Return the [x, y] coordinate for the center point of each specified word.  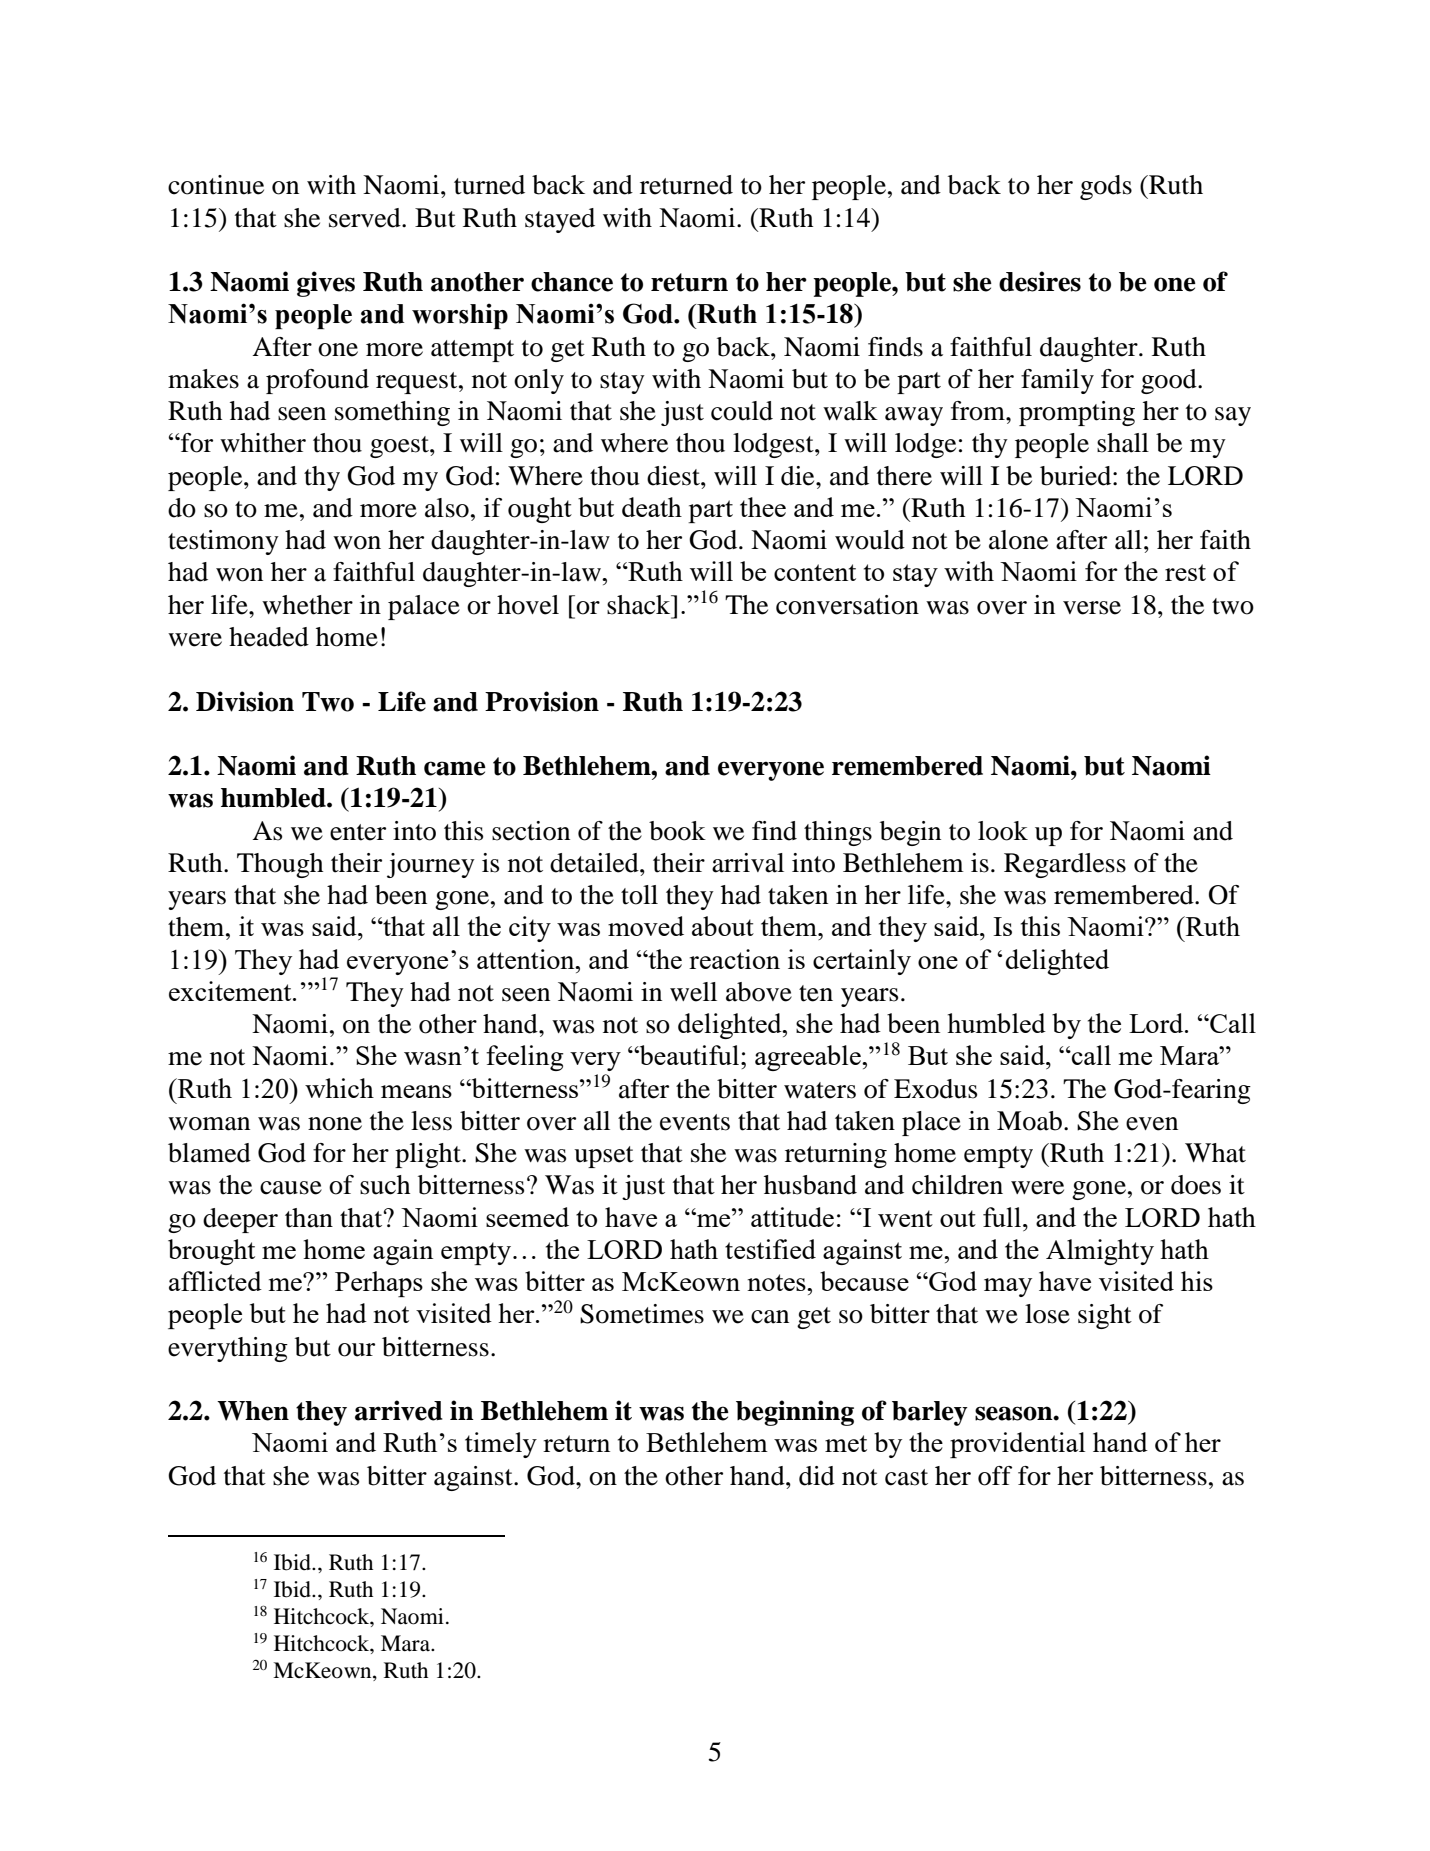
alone [1018, 540]
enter [358, 832]
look [1003, 831]
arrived [398, 1410]
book [677, 831]
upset [604, 1157]
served [366, 218]
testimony [223, 542]
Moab [1029, 1121]
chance [572, 282]
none [335, 1124]
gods [1106, 187]
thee [763, 507]
